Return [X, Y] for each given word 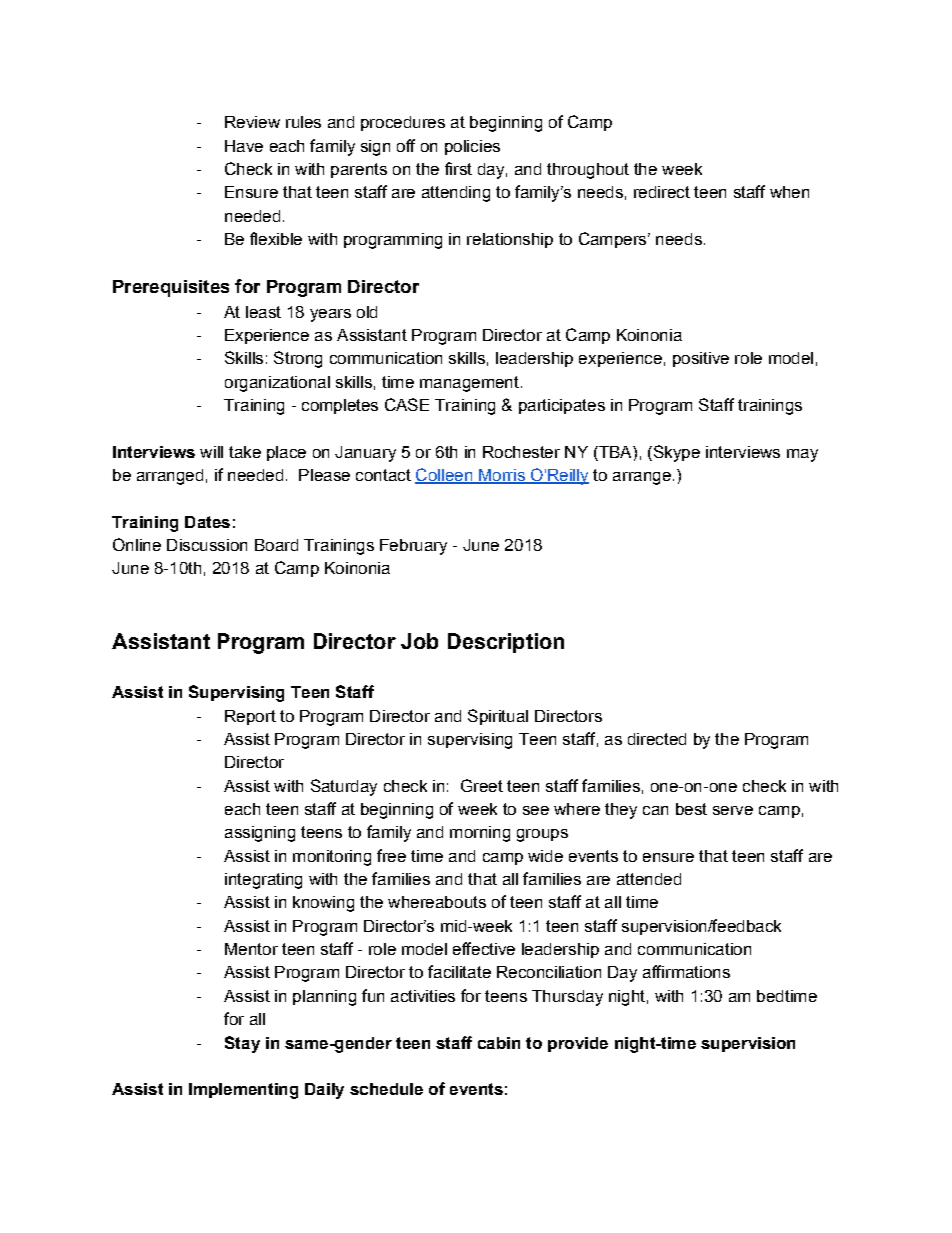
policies [472, 147]
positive [701, 359]
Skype [675, 453]
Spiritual [498, 717]
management [469, 384]
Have [244, 146]
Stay [242, 1044]
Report [250, 717]
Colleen [445, 476]
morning [480, 834]
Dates [207, 522]
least [263, 312]
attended [649, 879]
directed [657, 739]
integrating [263, 881]
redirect [662, 192]
